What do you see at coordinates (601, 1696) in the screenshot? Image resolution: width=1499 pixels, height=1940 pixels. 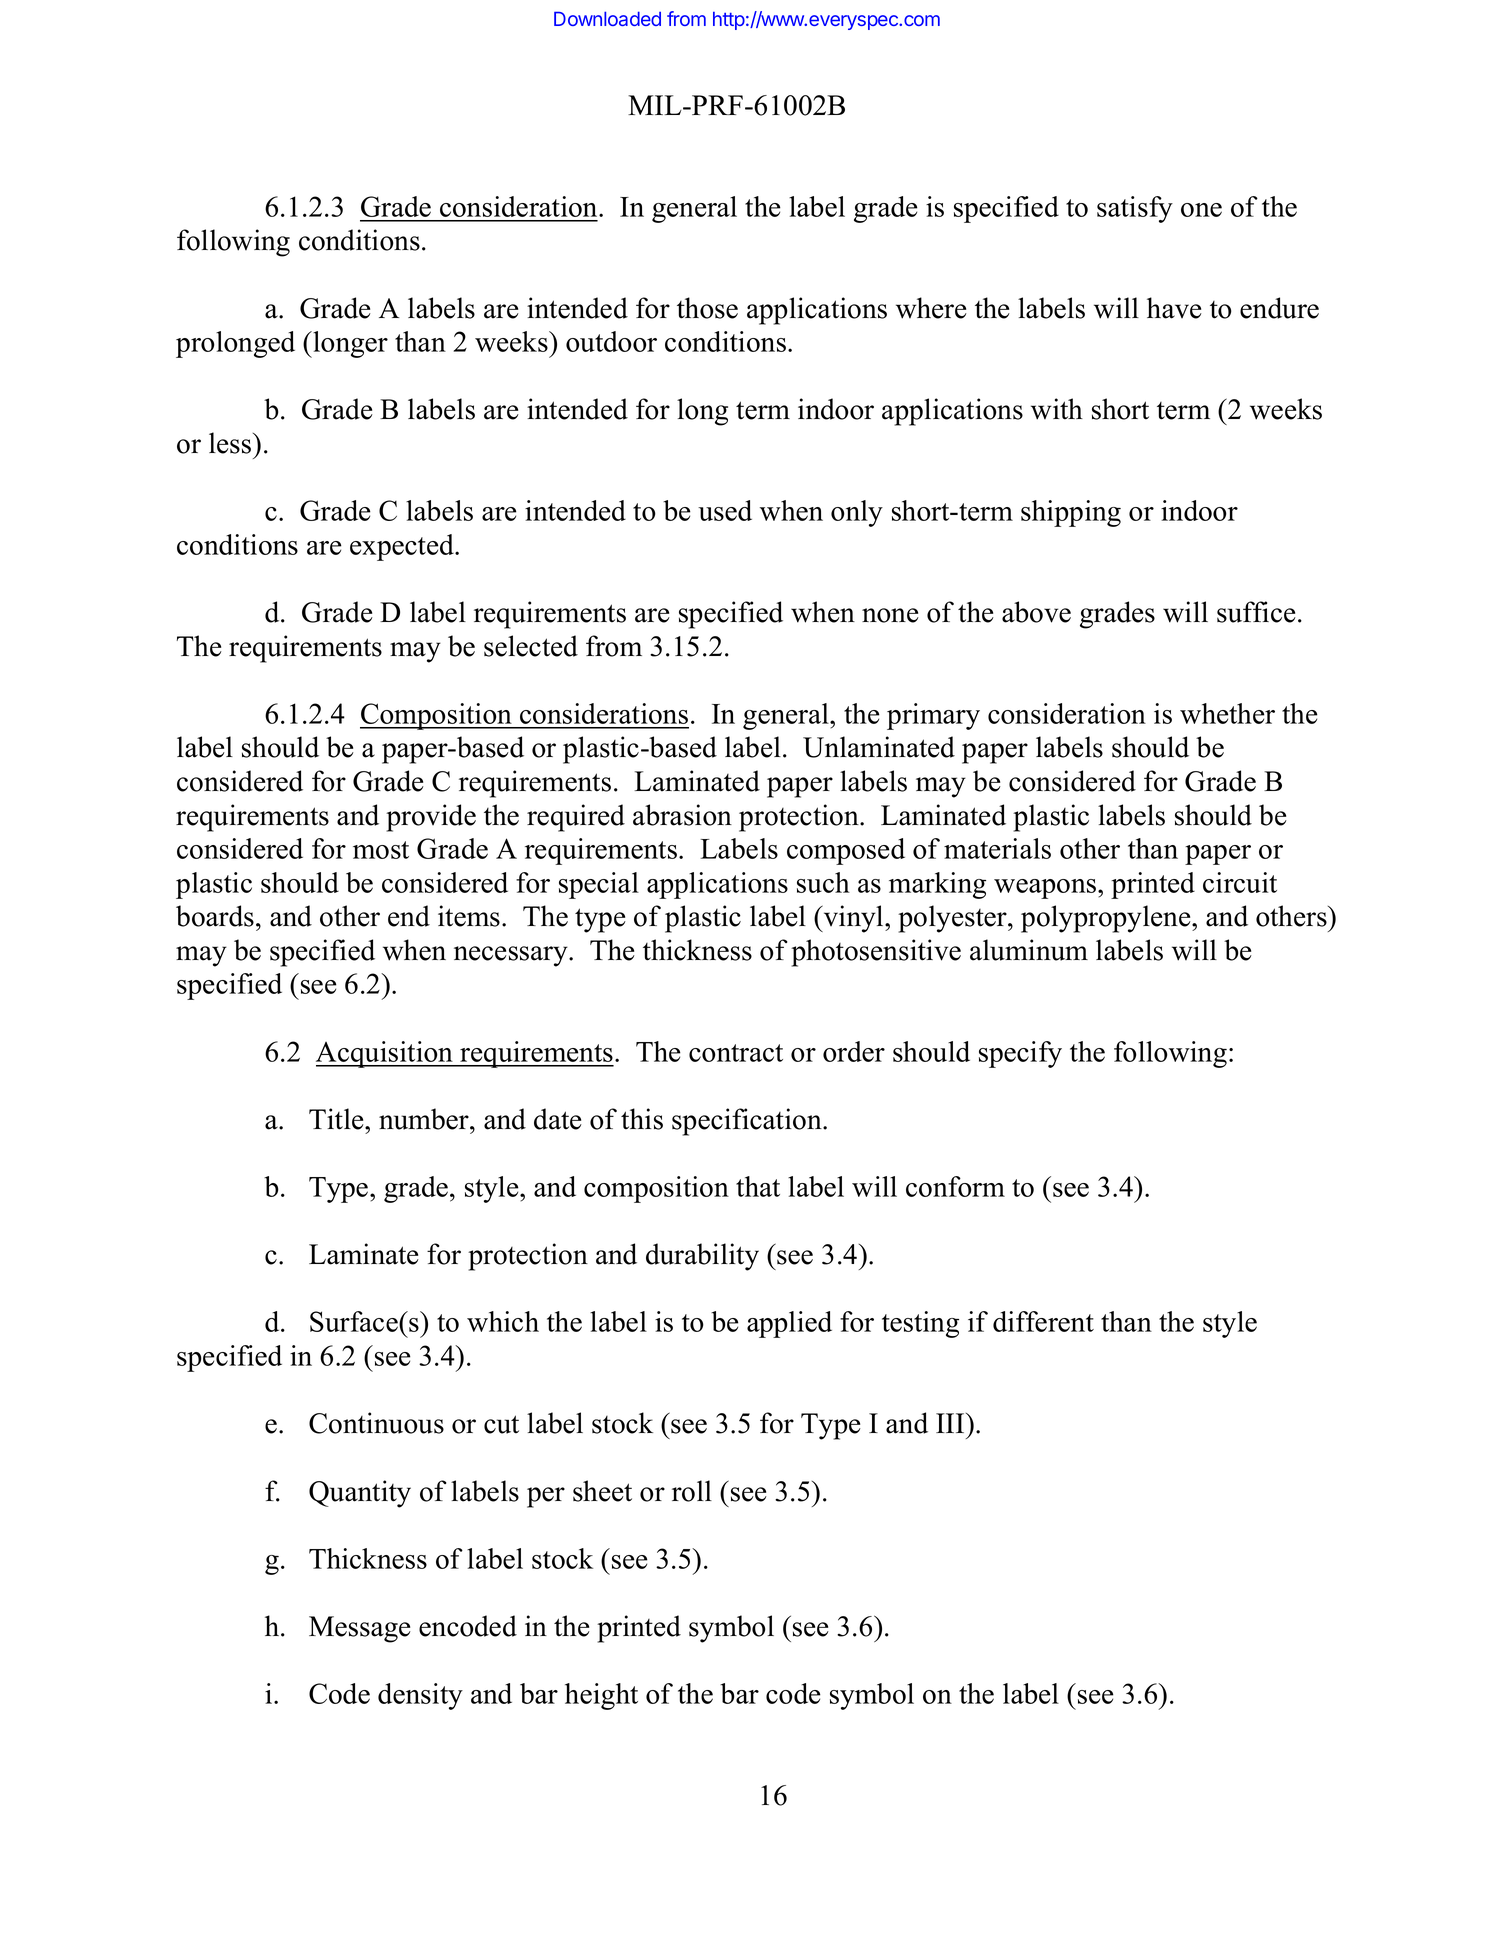 I see `height` at bounding box center [601, 1696].
